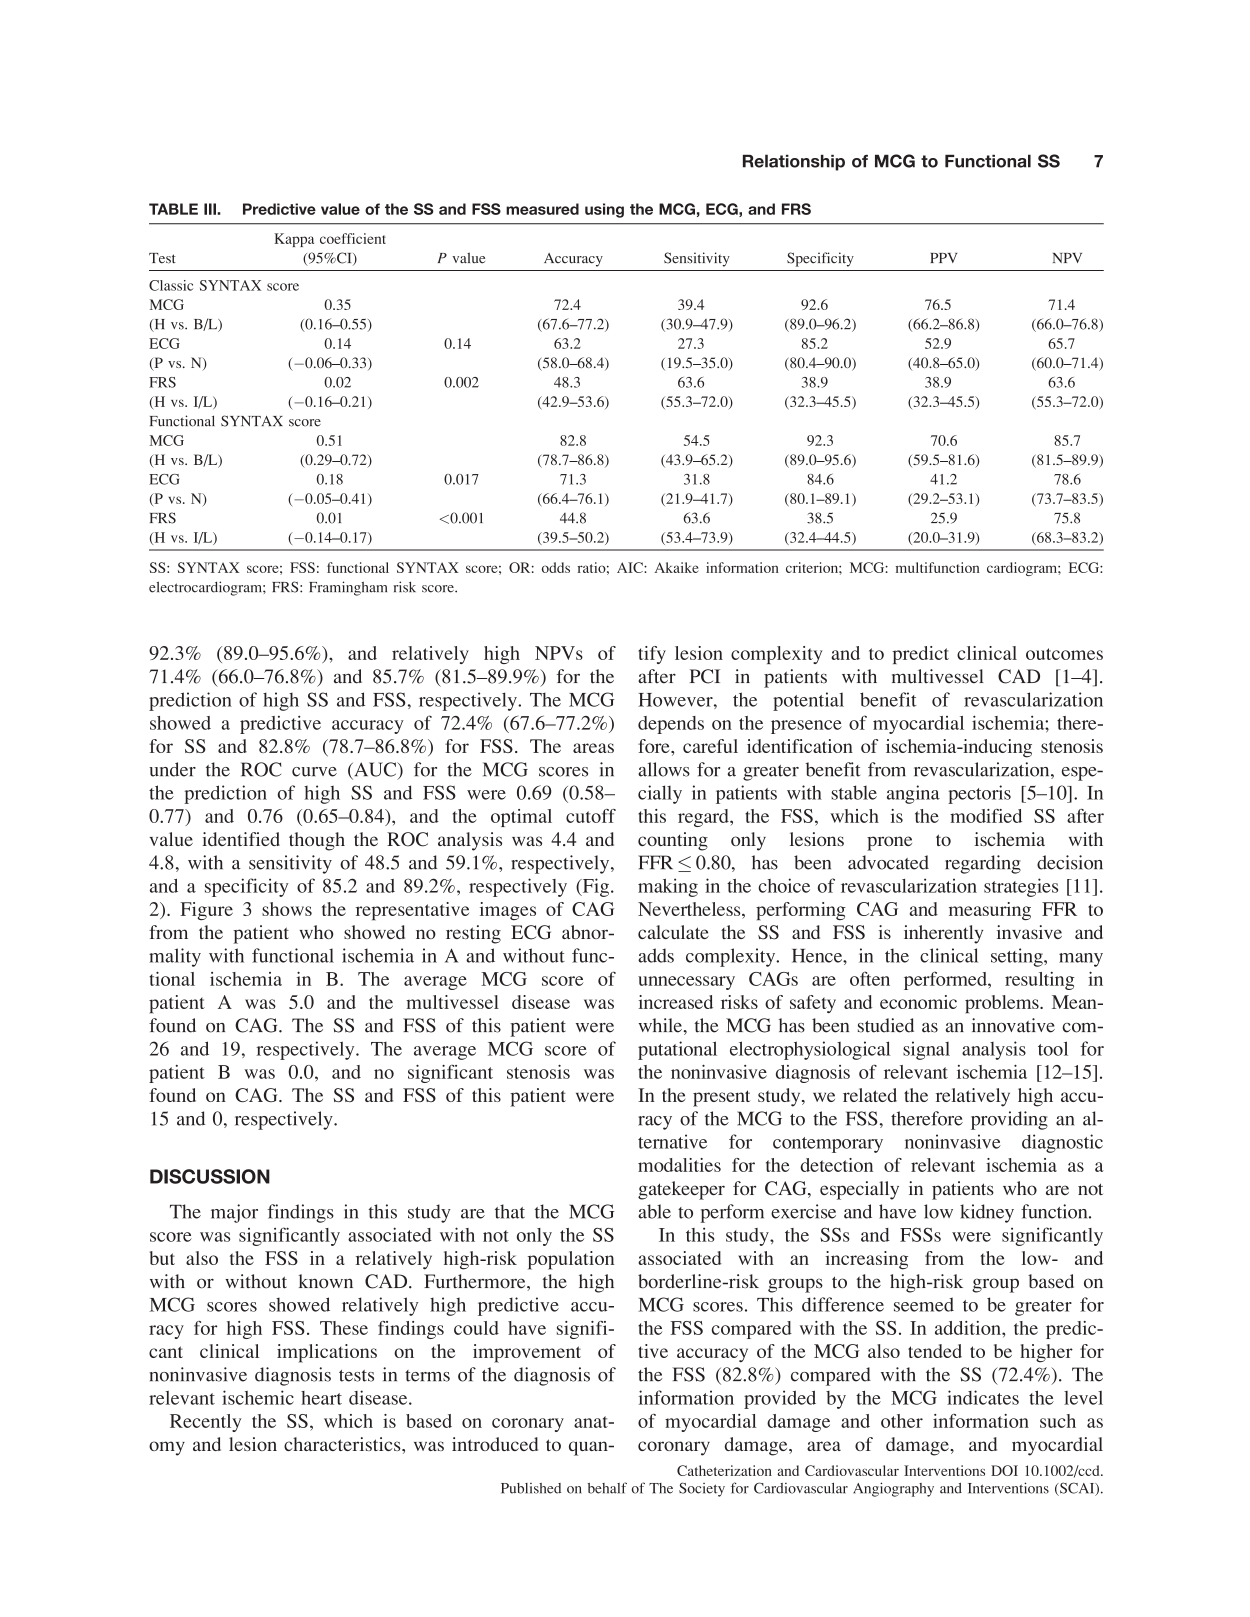 Image resolution: width=1250 pixels, height=1617 pixels. What do you see at coordinates (1009, 1120) in the document?
I see `providing` at bounding box center [1009, 1120].
